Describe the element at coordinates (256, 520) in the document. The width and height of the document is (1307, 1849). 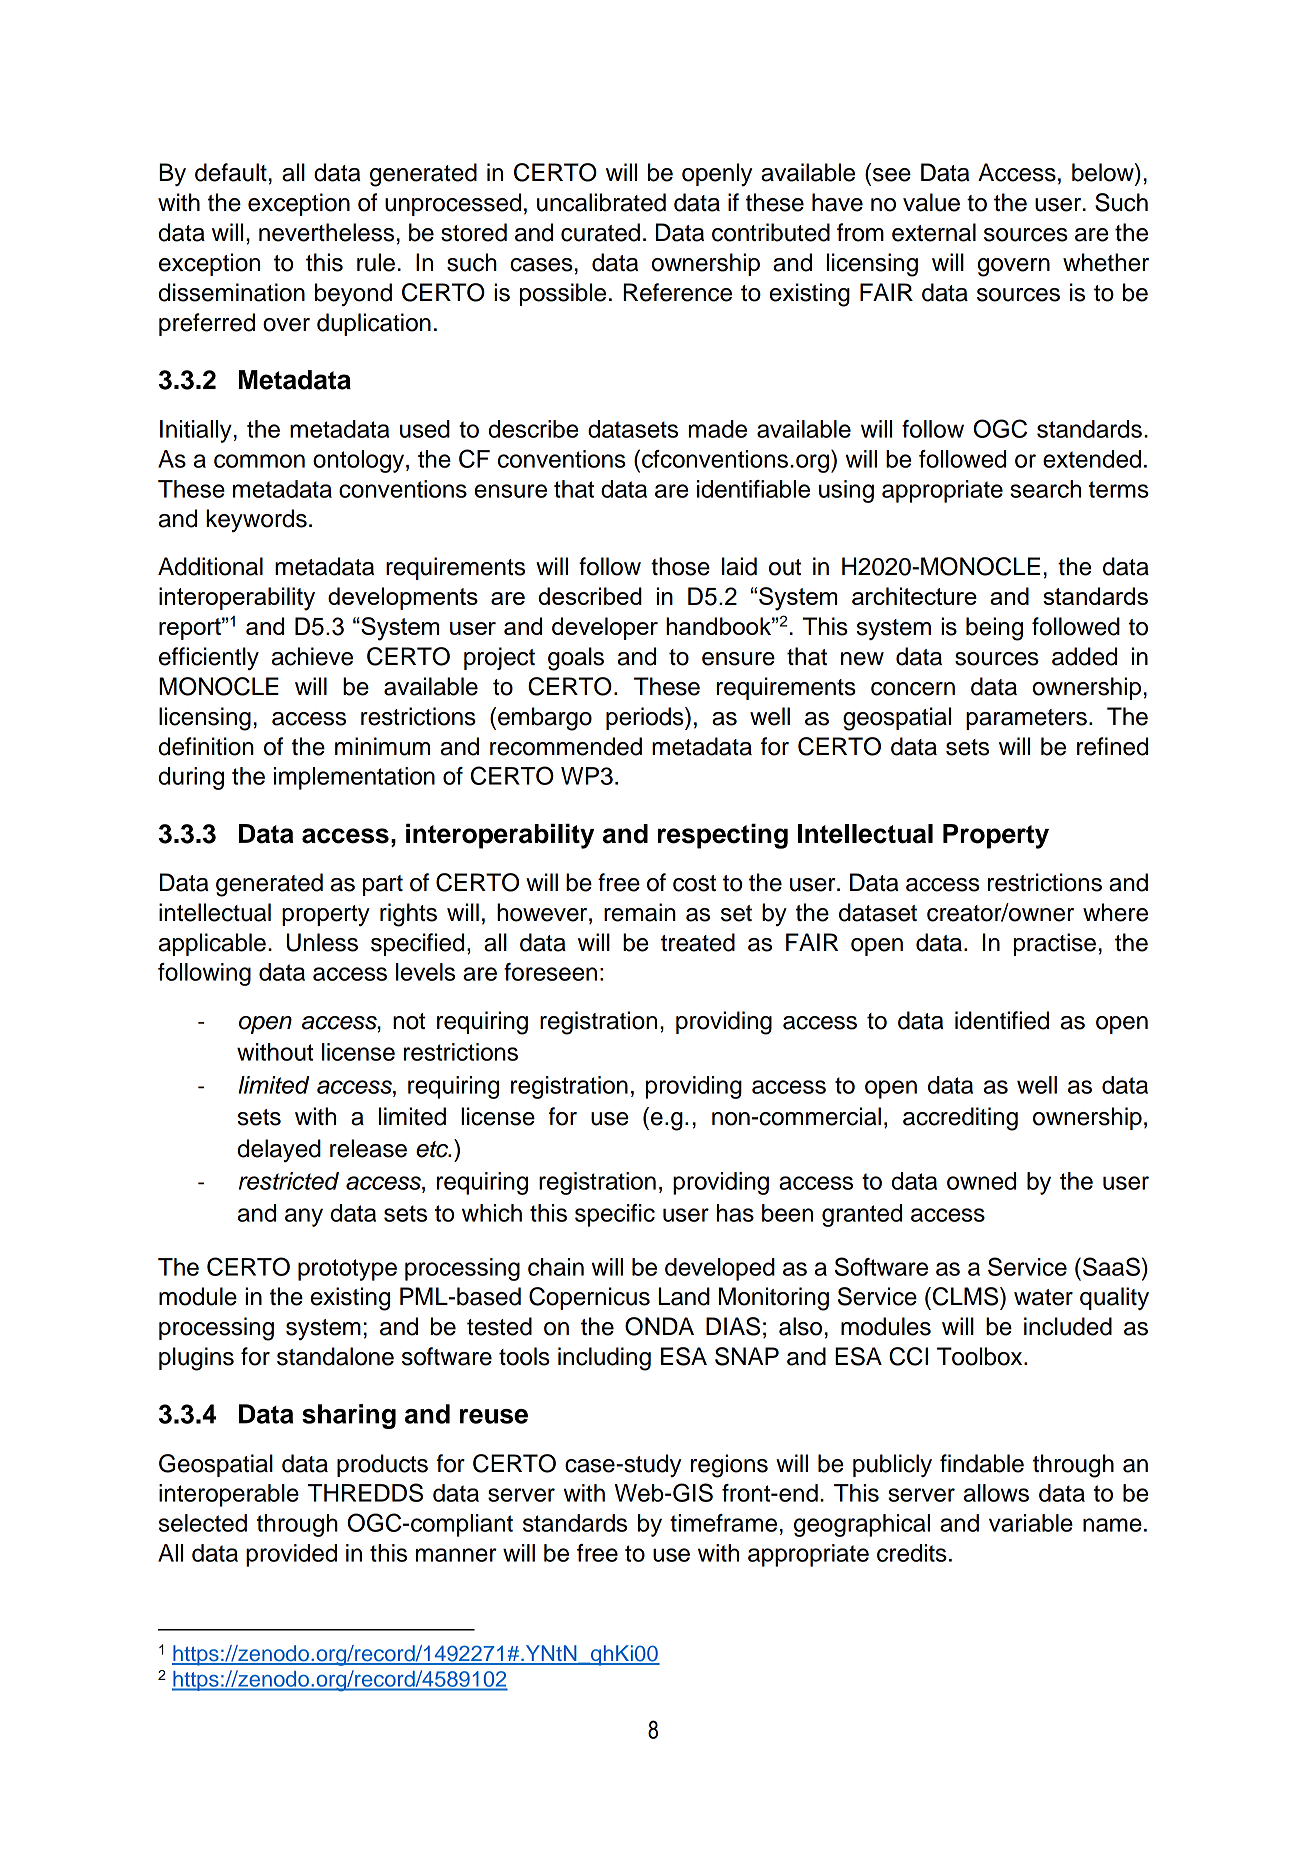
I see `keywords` at that location.
